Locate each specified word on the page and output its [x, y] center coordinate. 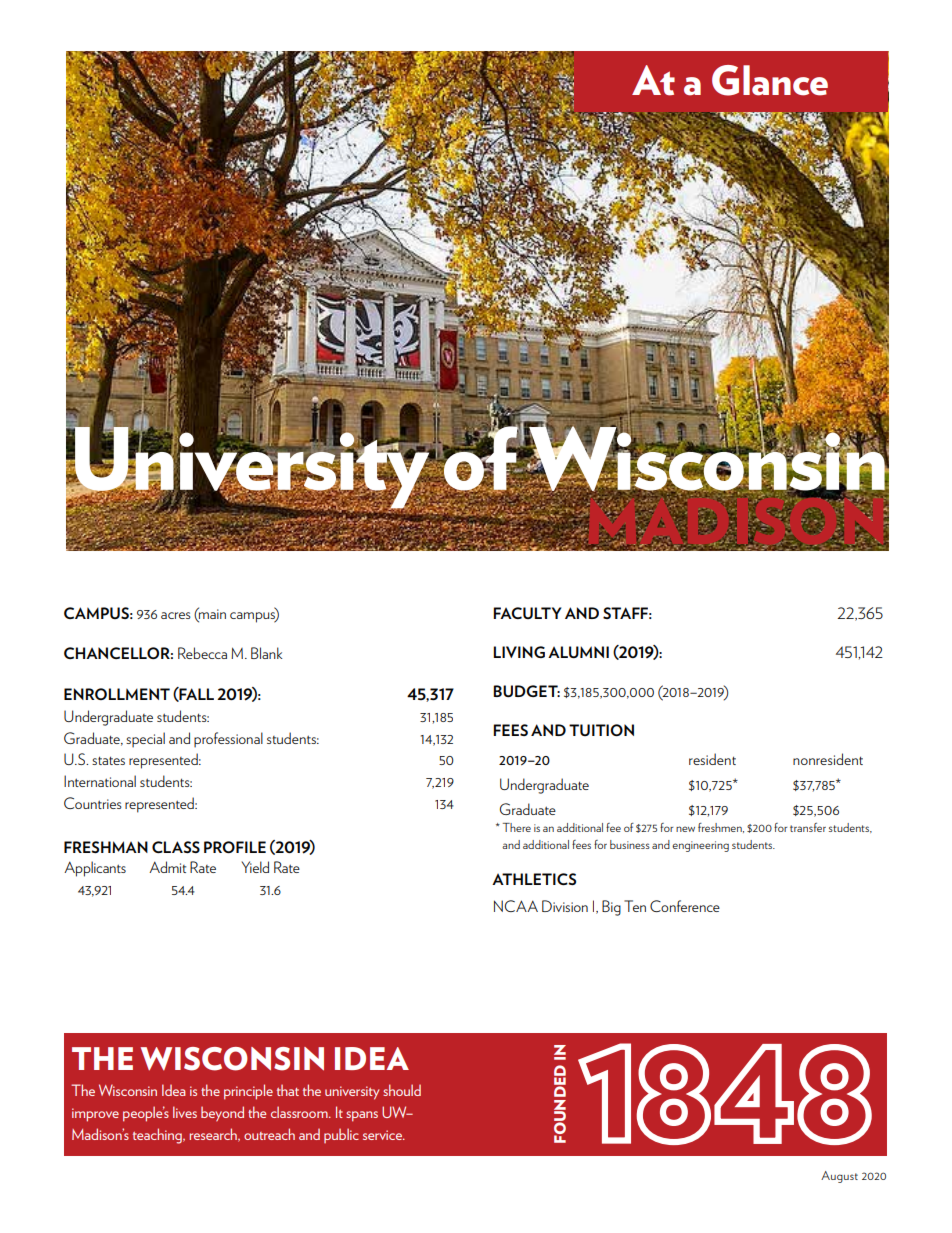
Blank [266, 653]
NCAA [516, 906]
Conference [685, 906]
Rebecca [202, 653]
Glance [770, 80]
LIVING [519, 652]
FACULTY [527, 613]
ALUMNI [578, 652]
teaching [158, 1136]
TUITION [601, 730]
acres [176, 615]
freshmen [721, 828]
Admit [167, 867]
